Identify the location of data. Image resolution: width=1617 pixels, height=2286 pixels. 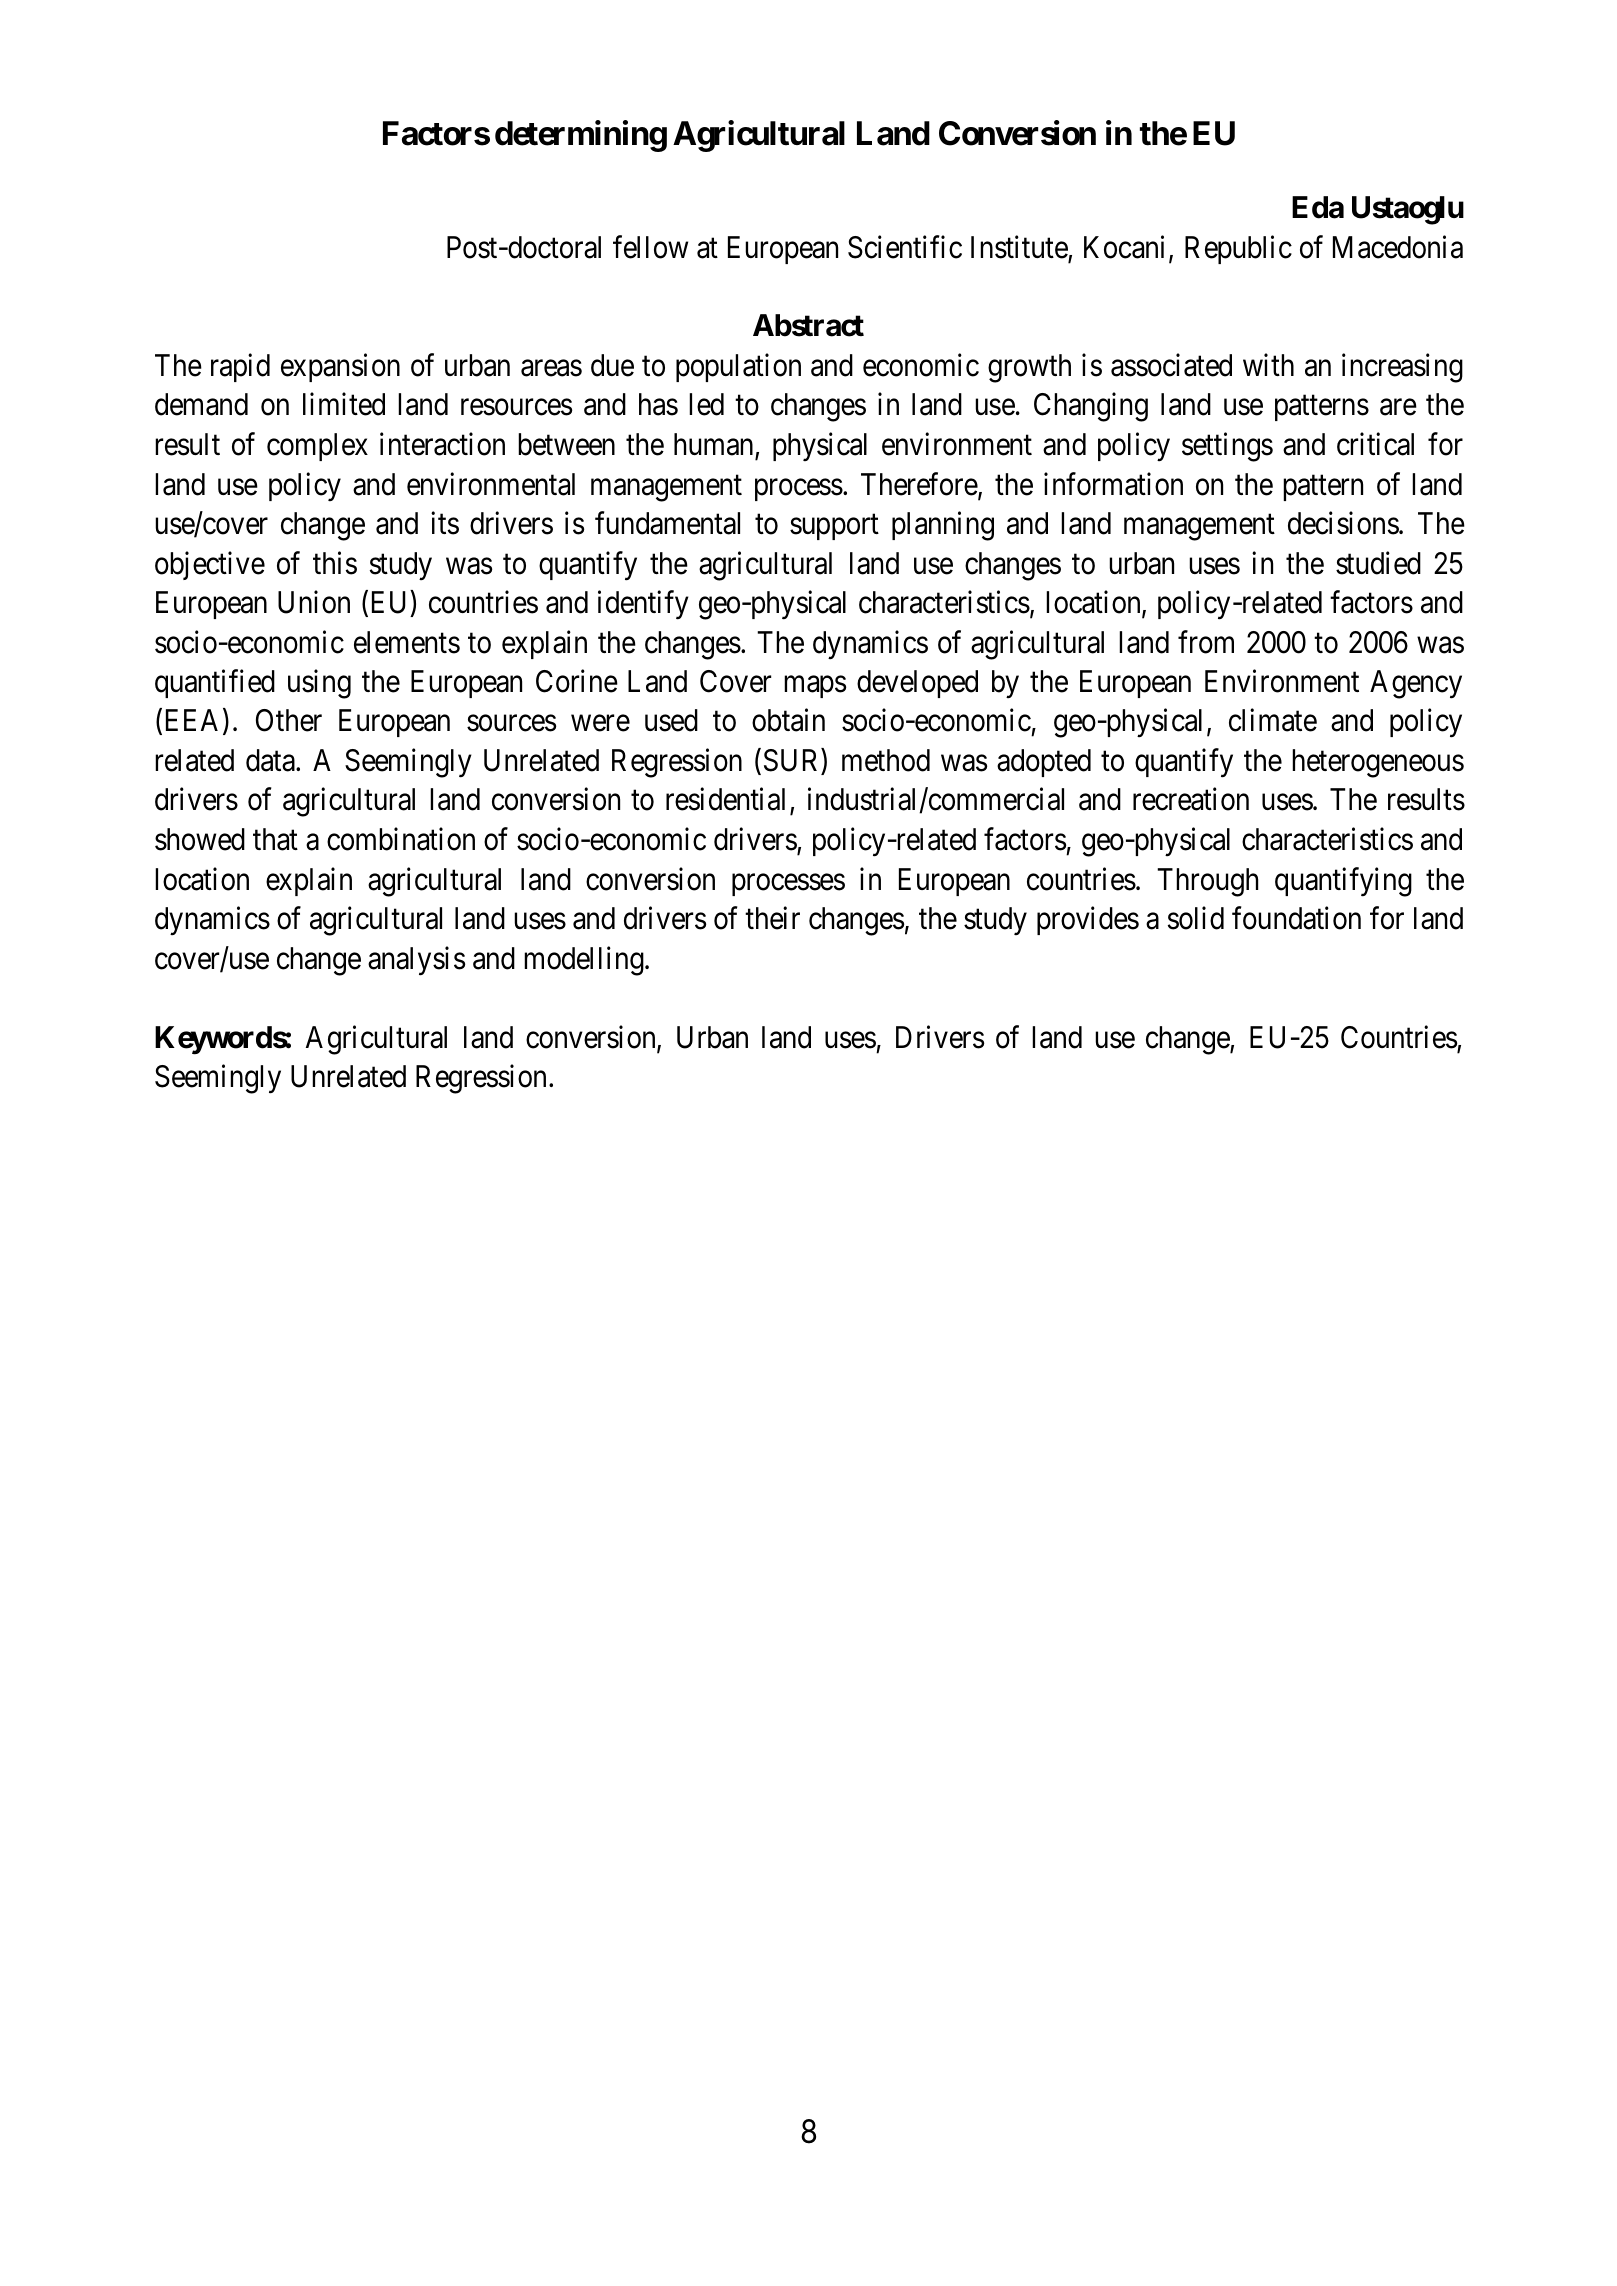
(271, 760).
